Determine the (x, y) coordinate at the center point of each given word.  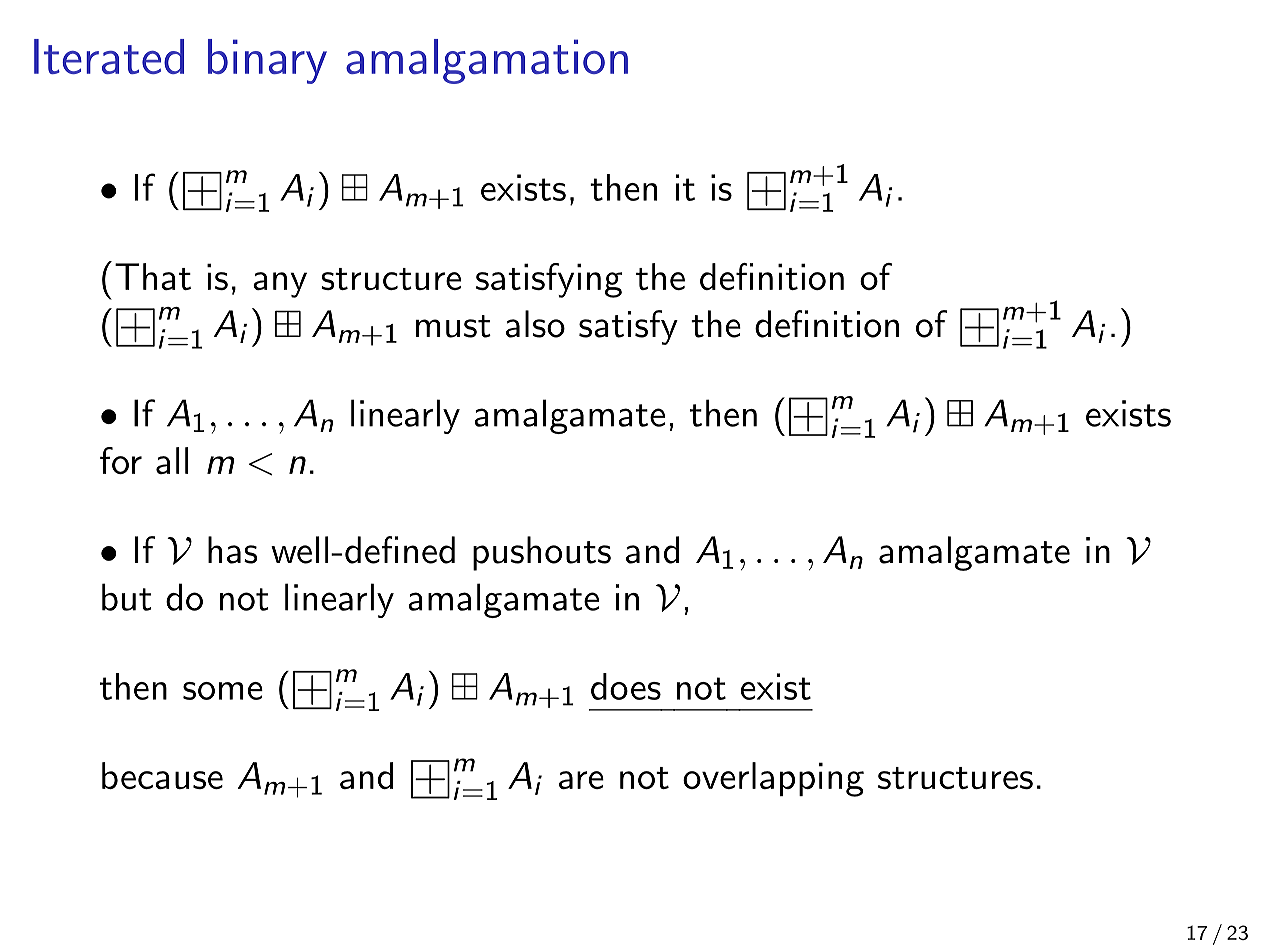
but (127, 597)
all (172, 460)
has (232, 550)
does (626, 686)
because (162, 775)
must (453, 326)
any (280, 285)
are (581, 780)
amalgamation (487, 61)
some (223, 691)
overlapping (773, 779)
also (535, 324)
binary (267, 61)
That (153, 276)
